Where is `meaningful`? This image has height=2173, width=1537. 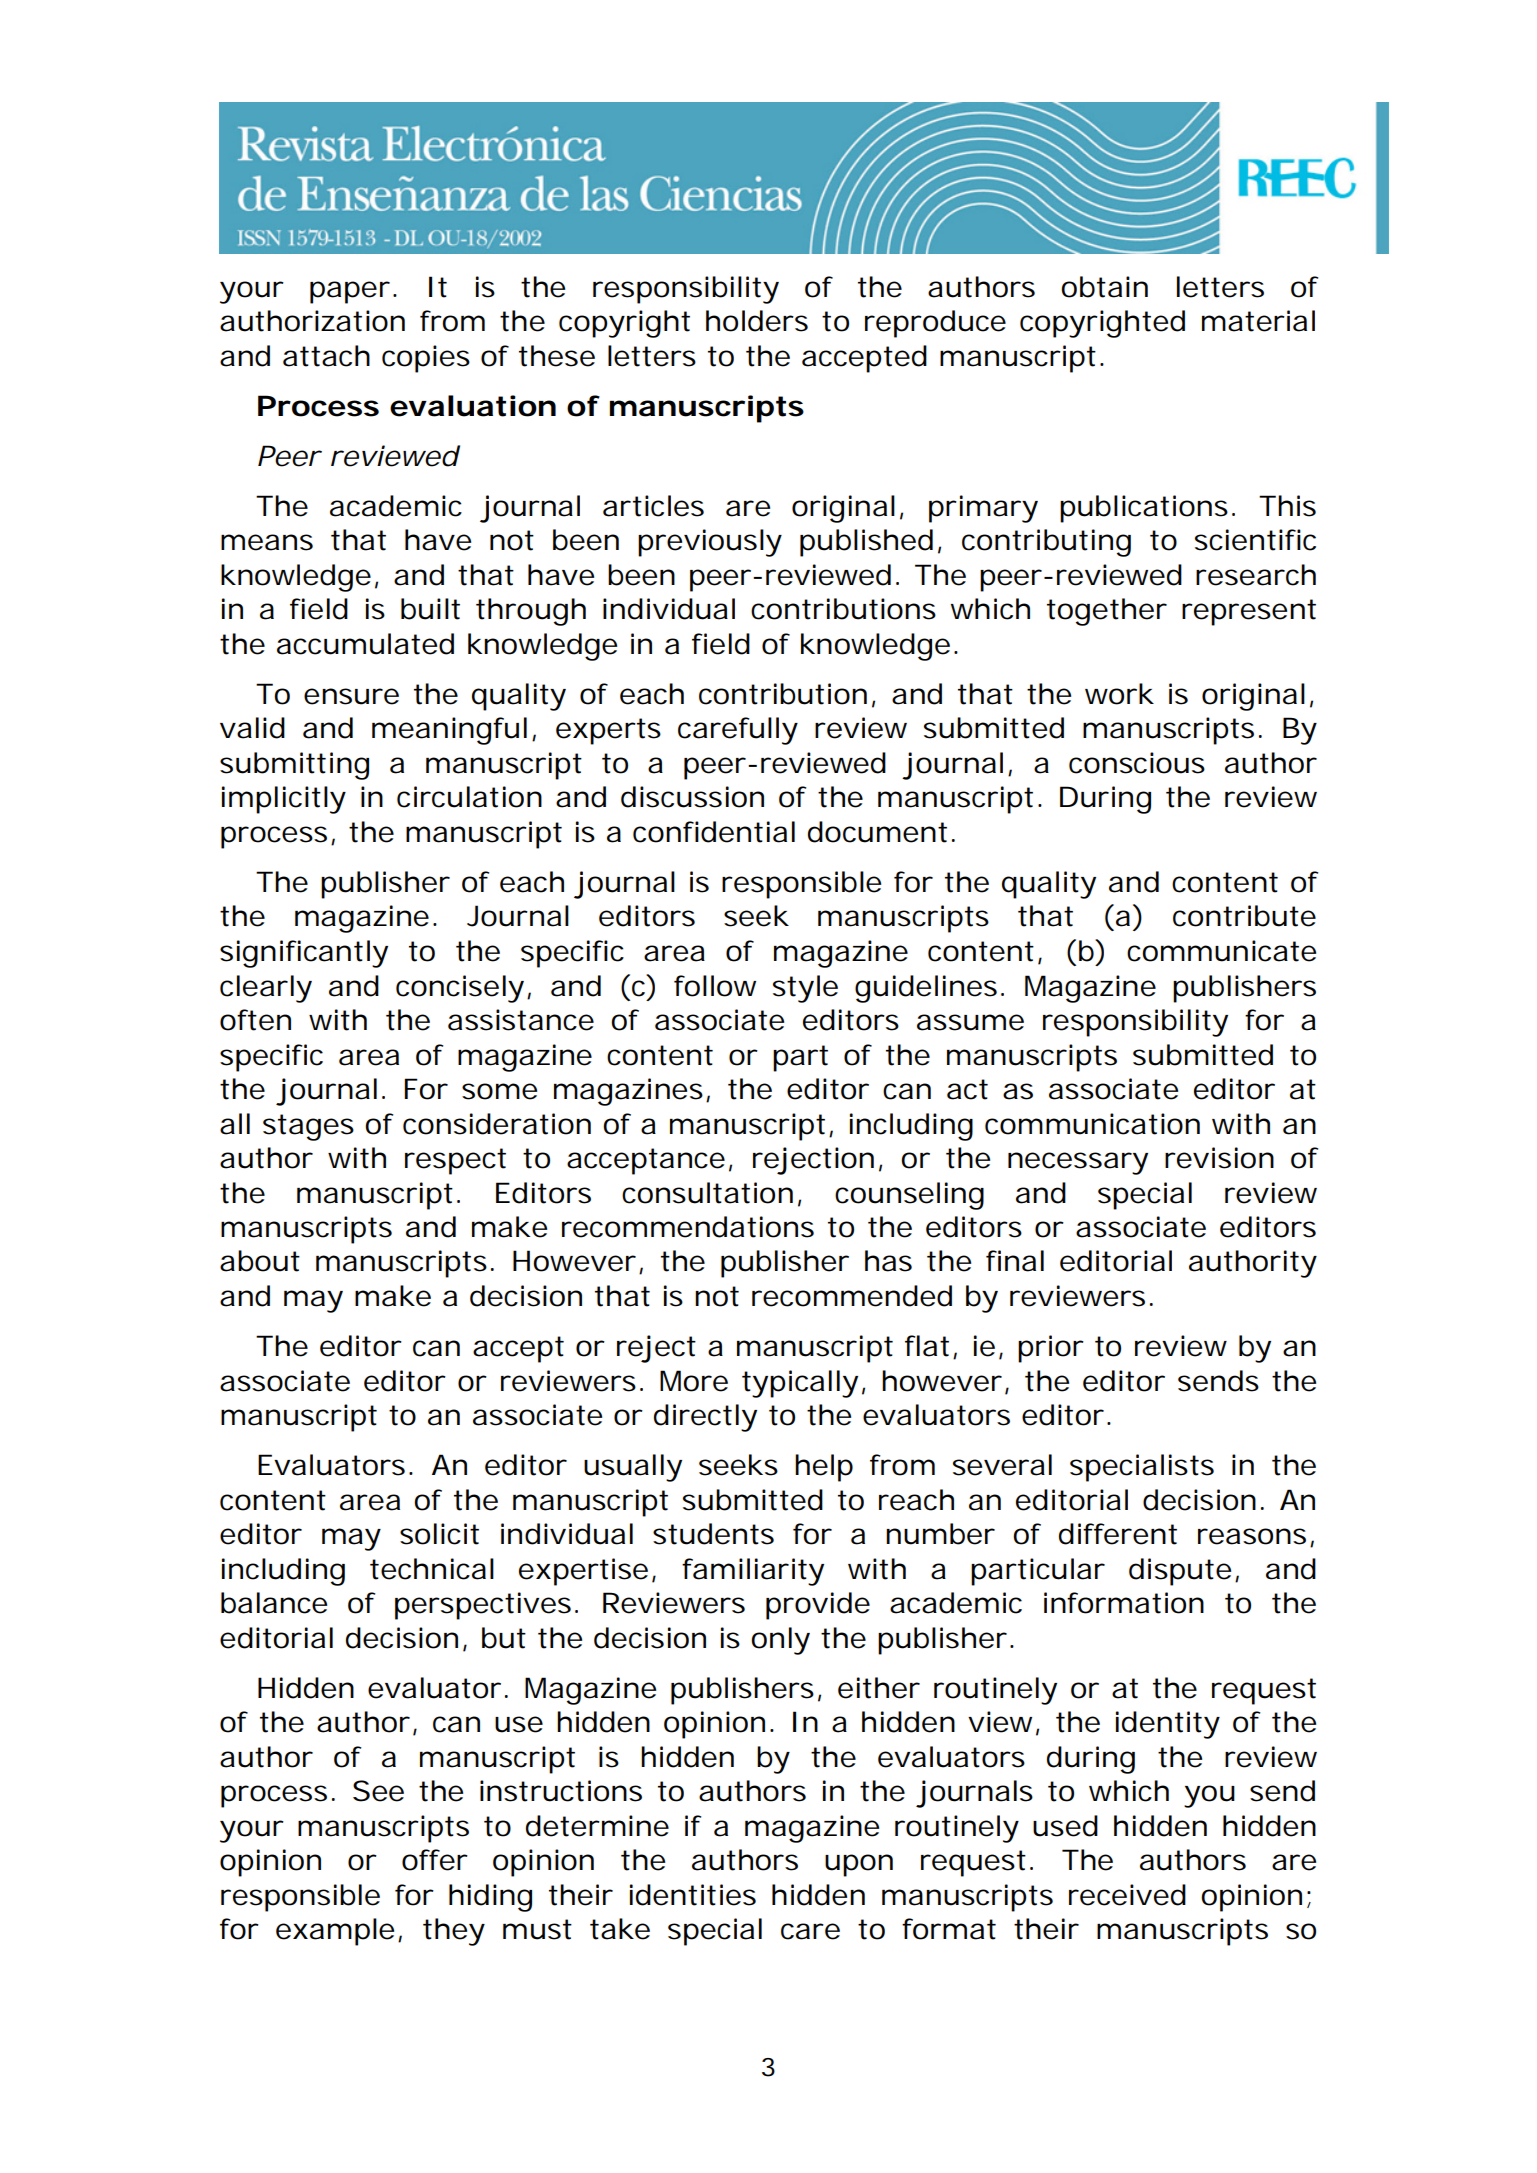
meaningful is located at coordinates (449, 731).
